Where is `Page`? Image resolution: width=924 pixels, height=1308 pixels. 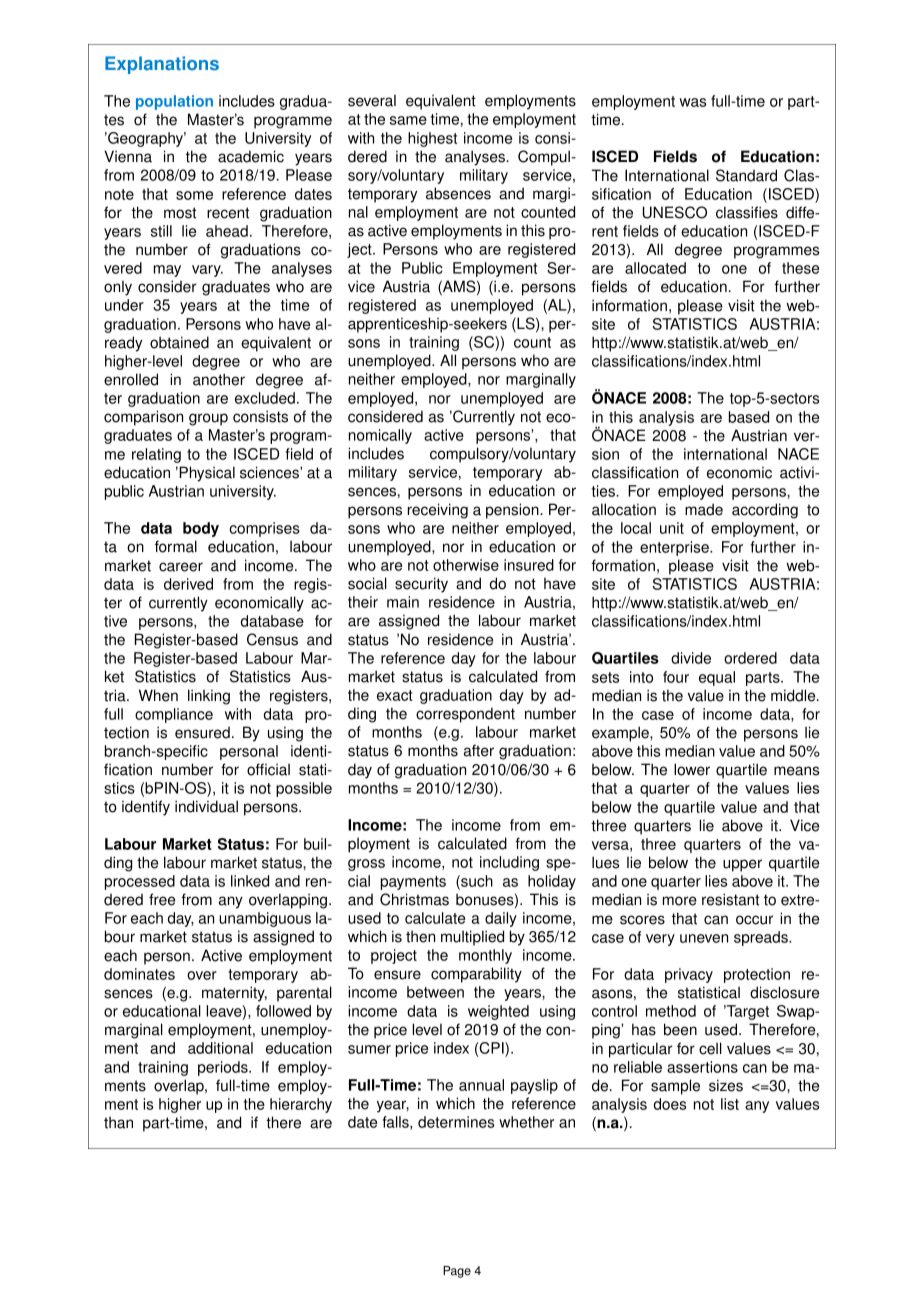 Page is located at coordinates (457, 1272).
